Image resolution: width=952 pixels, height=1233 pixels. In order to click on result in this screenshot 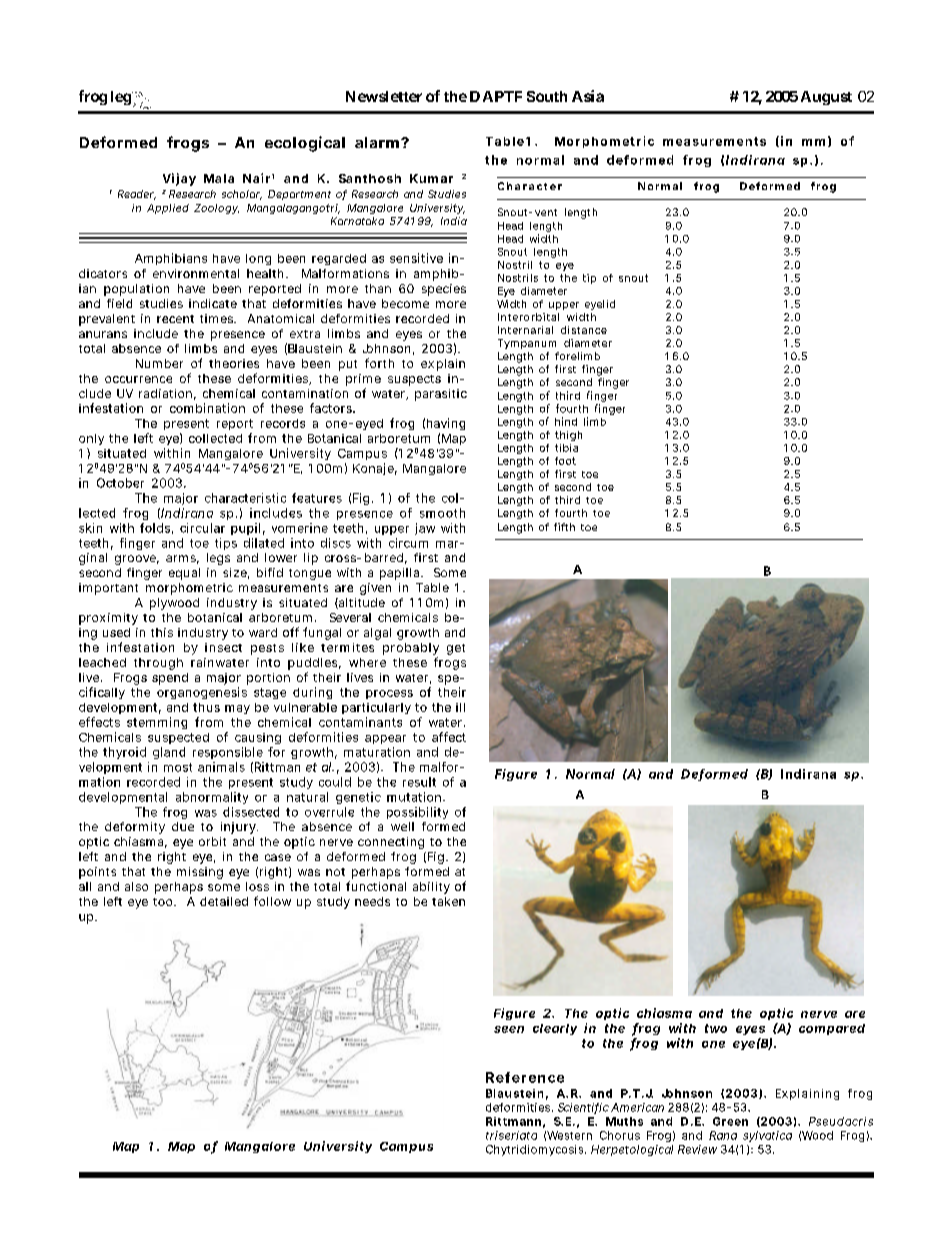, I will do `click(419, 782)`.
